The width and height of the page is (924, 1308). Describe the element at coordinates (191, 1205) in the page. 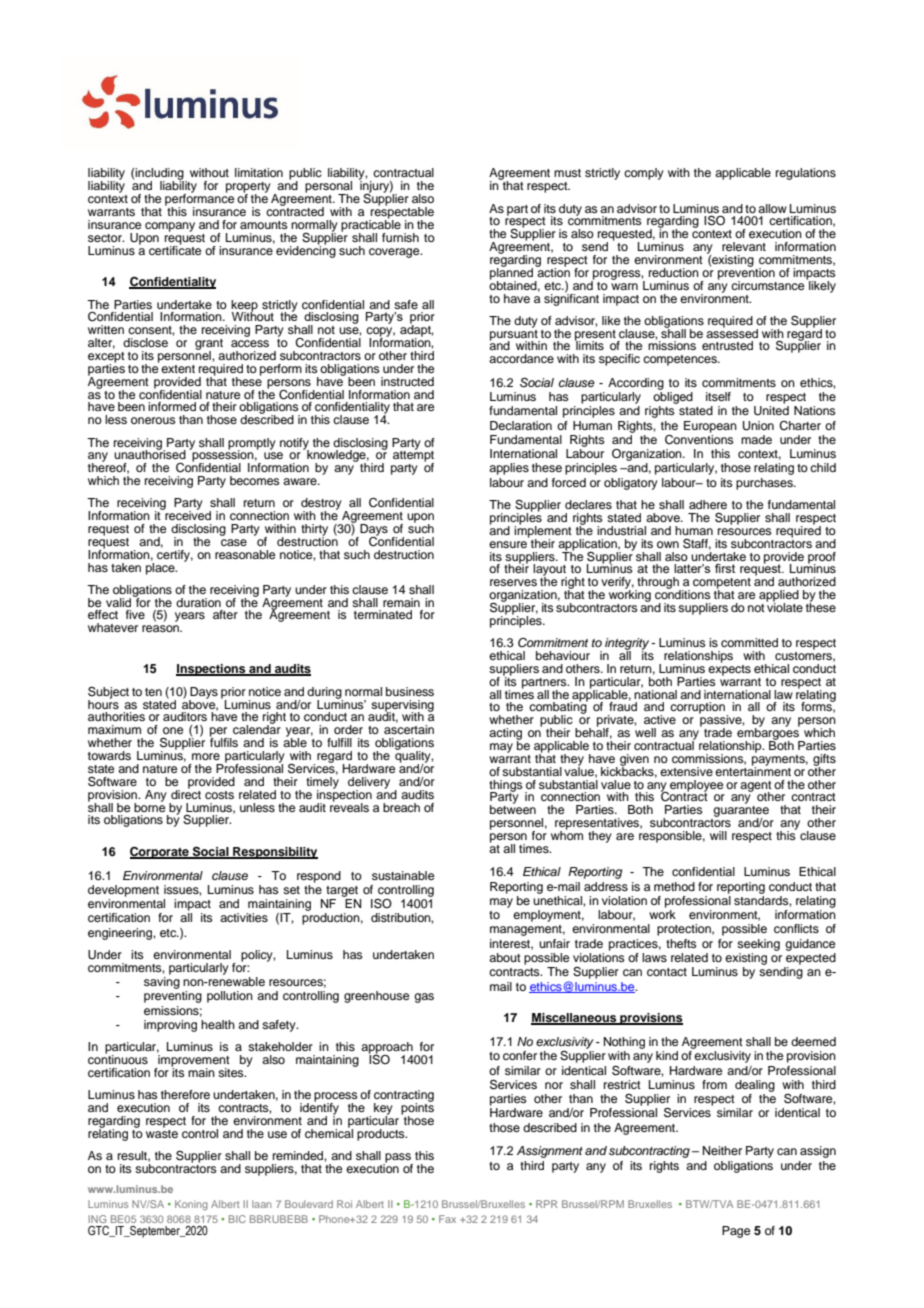

I see `Koning` at that location.
